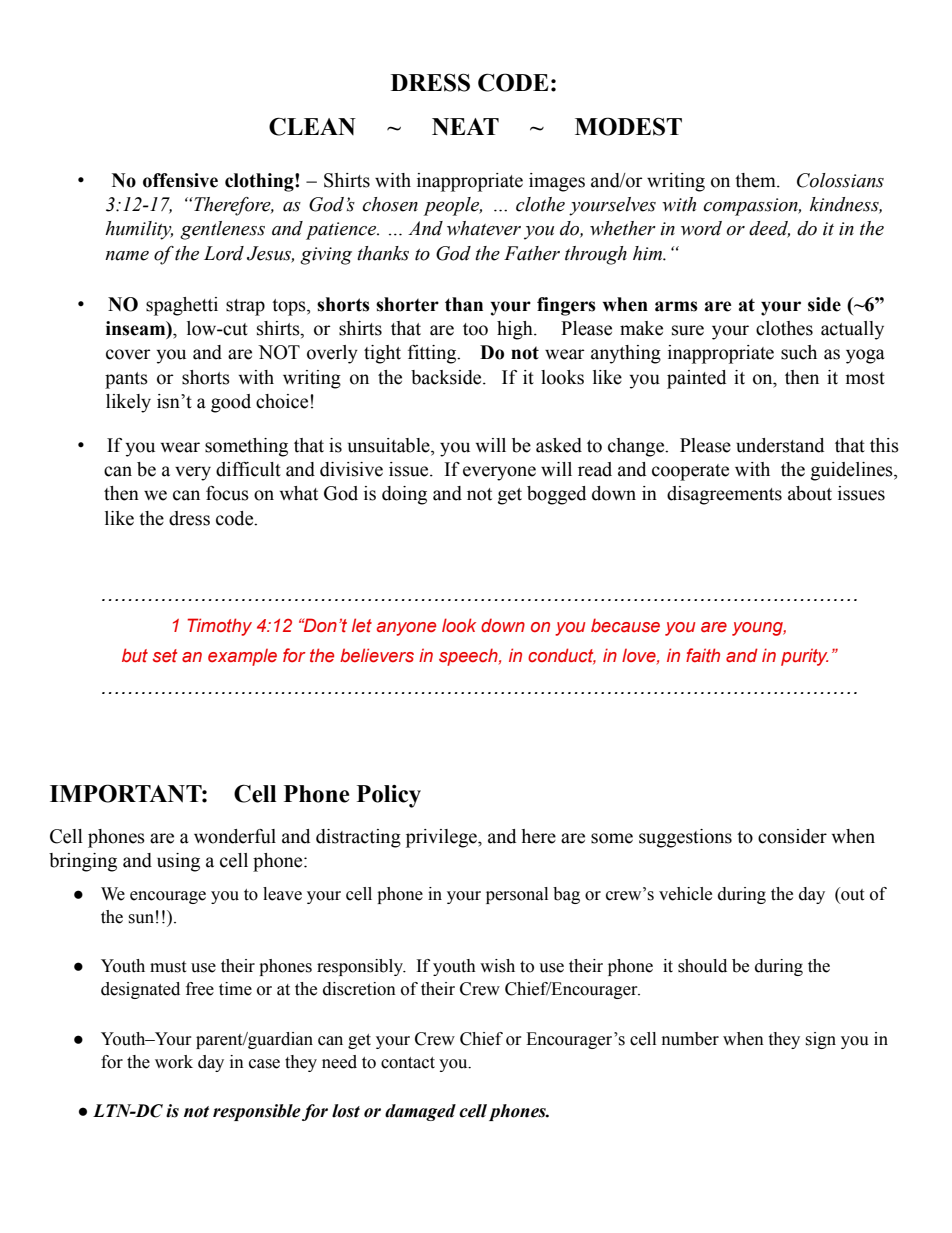 This screenshot has height=1233, width=952. What do you see at coordinates (180, 180) in the screenshot?
I see `offensive` at bounding box center [180, 180].
